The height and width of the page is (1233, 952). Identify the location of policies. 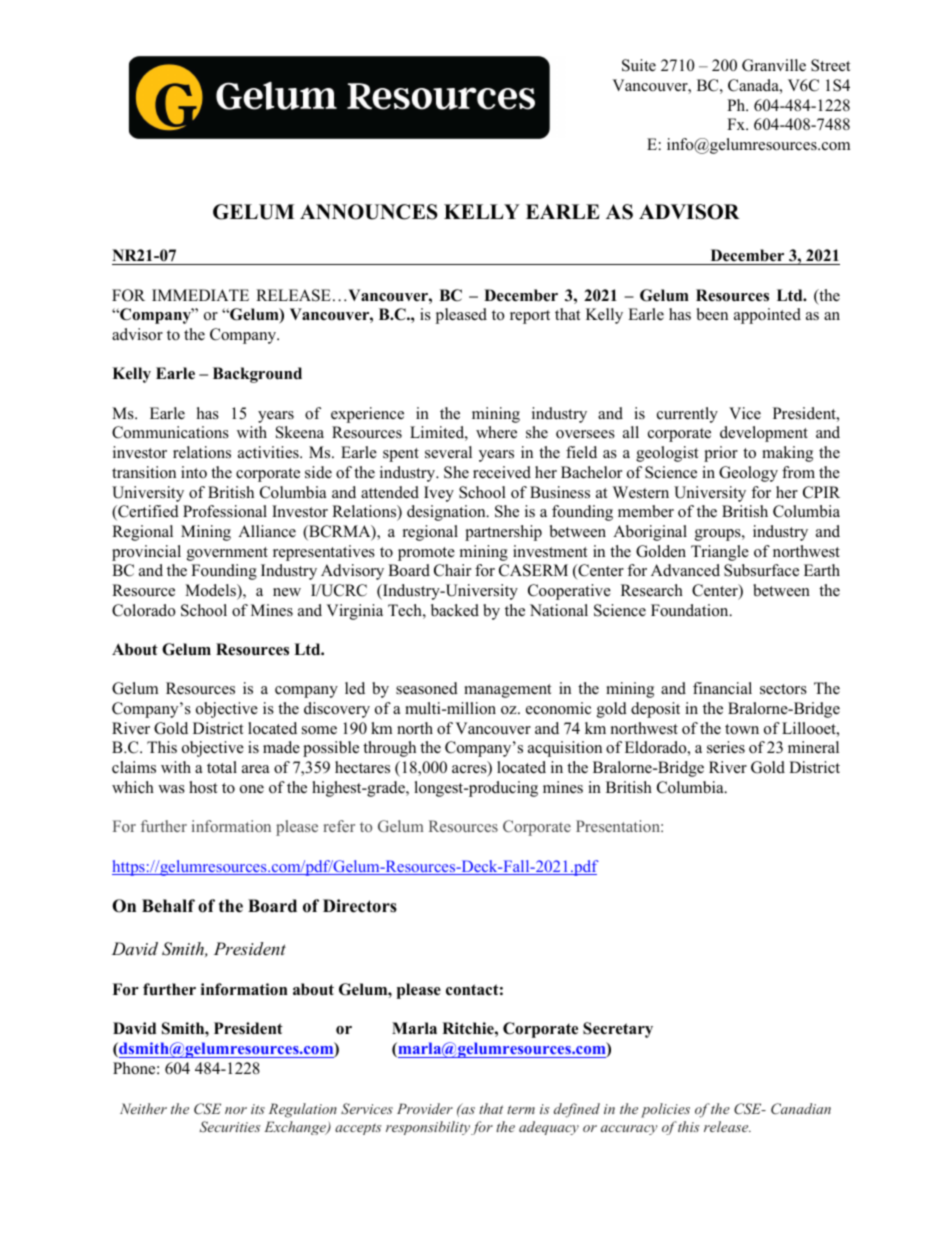
(665, 1110).
